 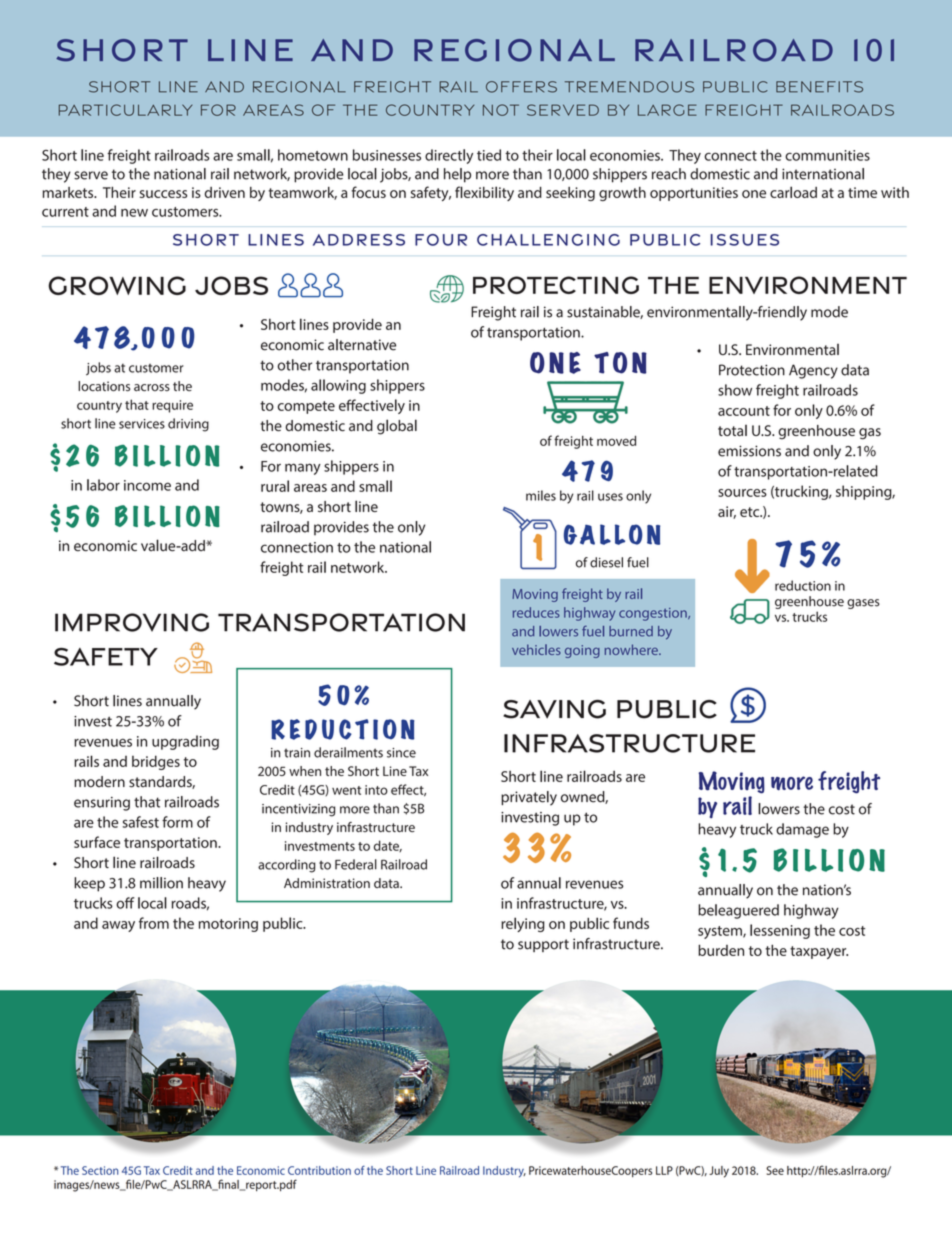 What do you see at coordinates (125, 110) in the screenshot?
I see `particularly` at bounding box center [125, 110].
